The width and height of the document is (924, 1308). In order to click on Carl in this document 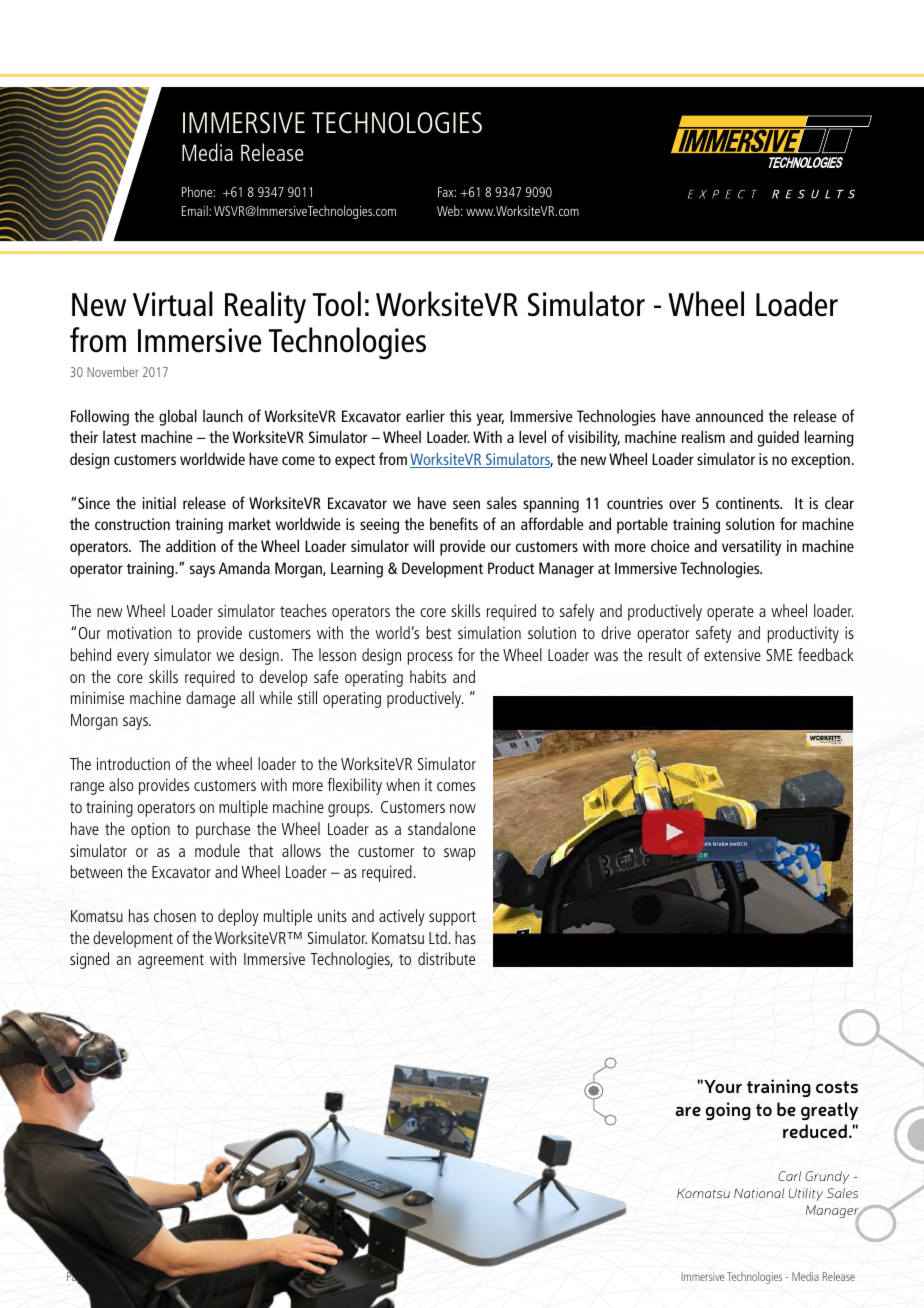, I will do `click(789, 1176)`.
